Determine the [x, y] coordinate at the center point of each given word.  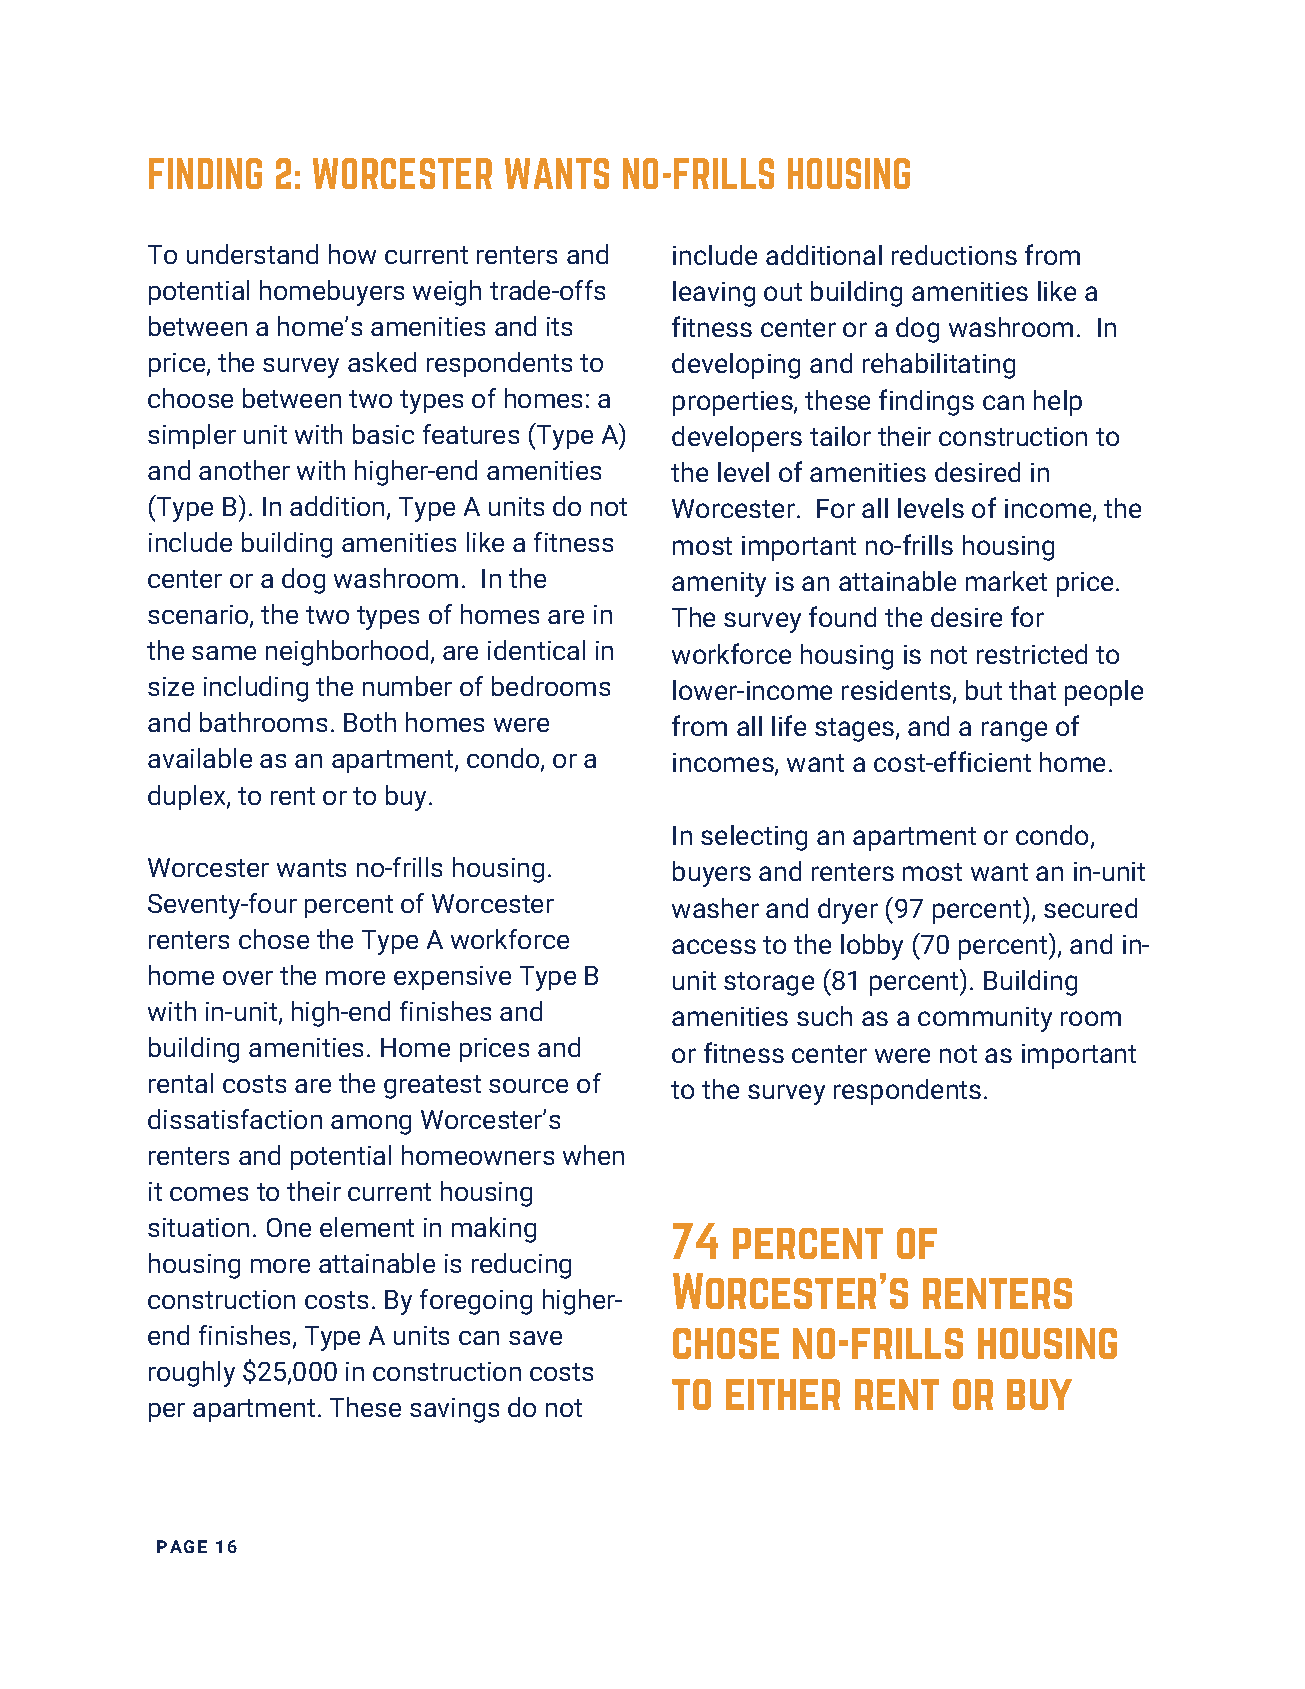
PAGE [182, 1546]
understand [252, 254]
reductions [954, 255]
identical [536, 650]
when [593, 1155]
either [783, 1394]
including [256, 689]
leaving [714, 294]
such [824, 1016]
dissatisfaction [235, 1119]
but [984, 690]
